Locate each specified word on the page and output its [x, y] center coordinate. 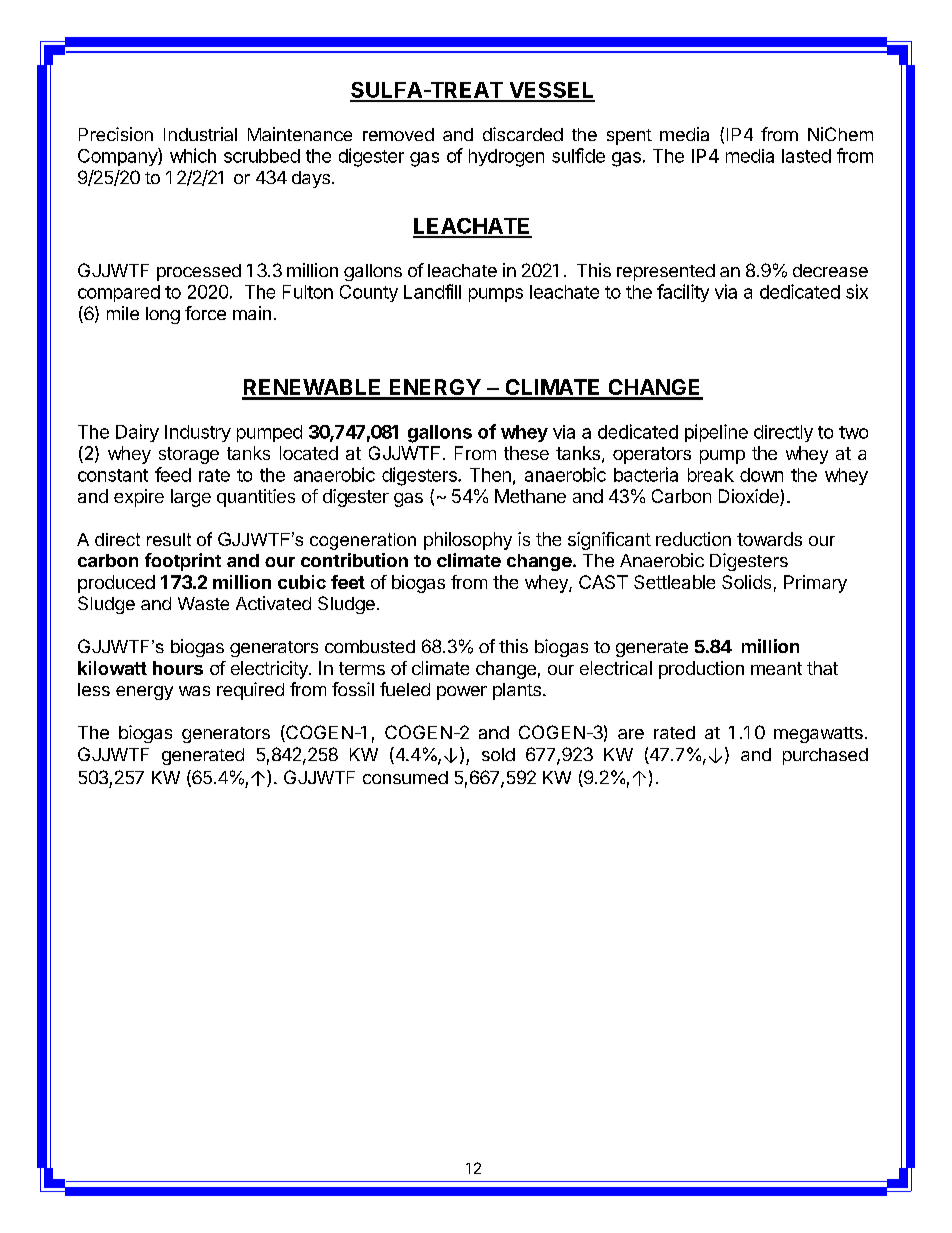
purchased [825, 756]
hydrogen [506, 158]
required [250, 691]
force [205, 313]
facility [683, 293]
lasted [806, 156]
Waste [203, 603]
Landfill [432, 291]
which [193, 155]
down [761, 475]
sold [498, 754]
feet [348, 582]
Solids [746, 582]
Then [490, 475]
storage [189, 455]
